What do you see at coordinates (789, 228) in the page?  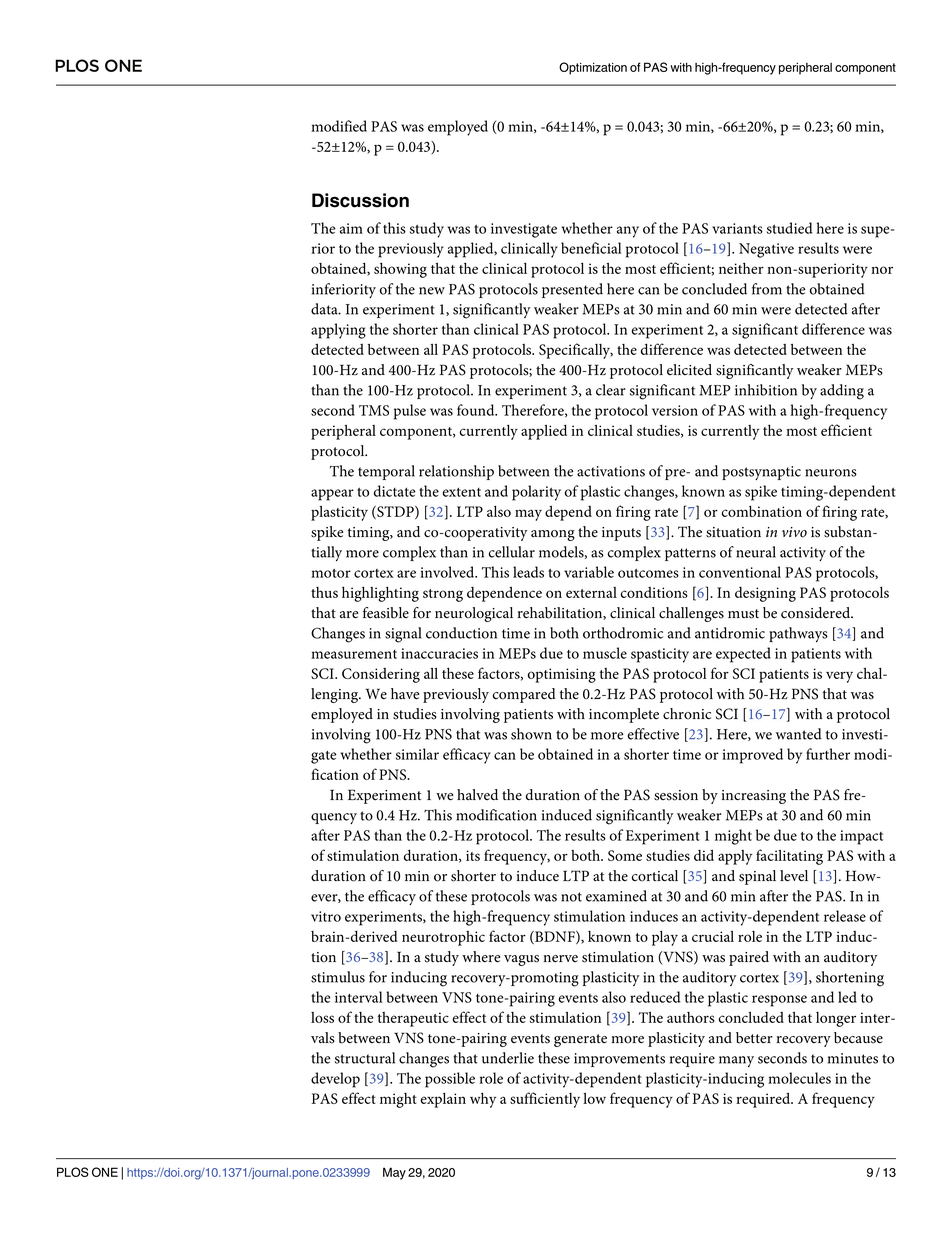 I see `studied` at bounding box center [789, 228].
